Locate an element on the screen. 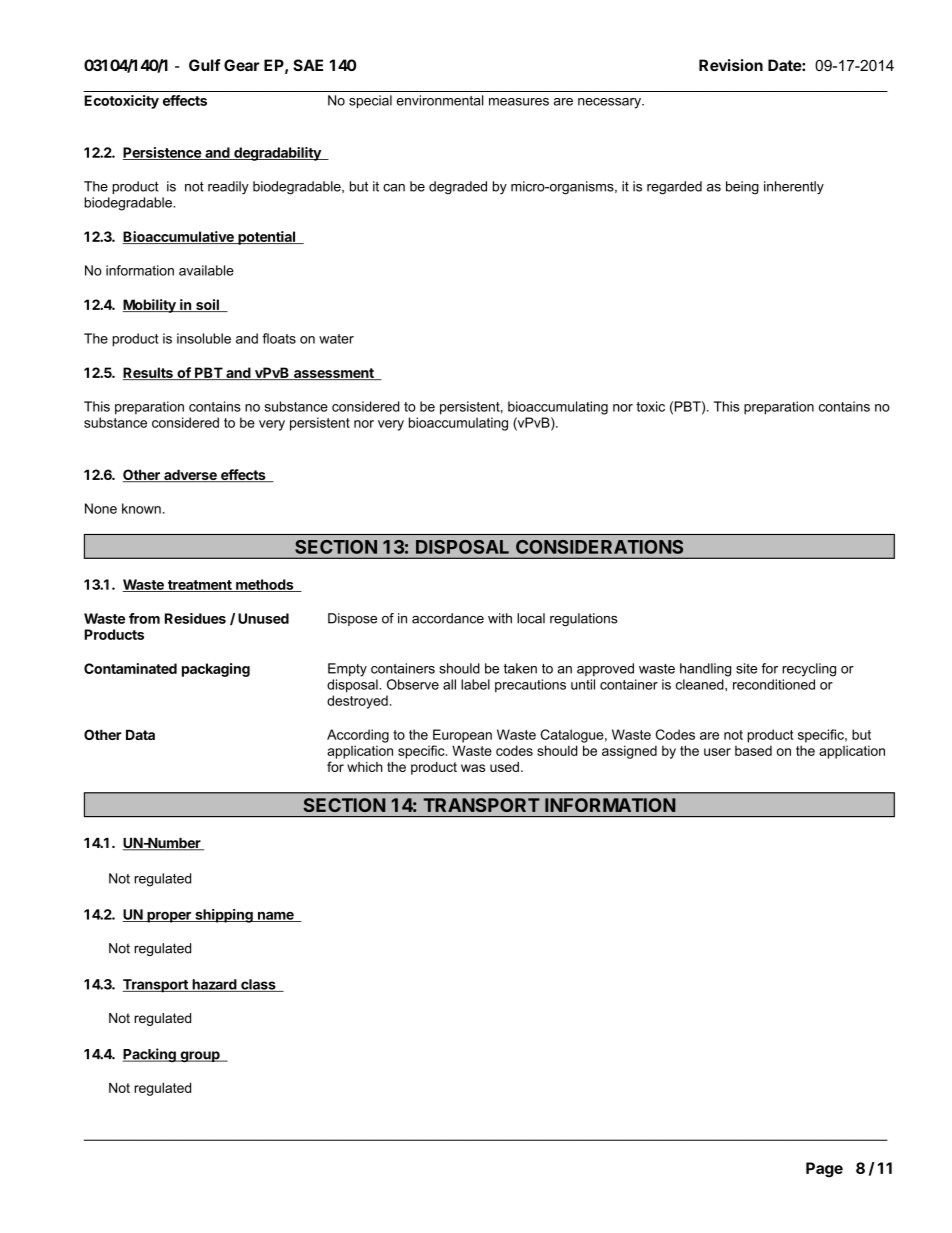 Image resolution: width=952 pixels, height=1233 pixels. Gulf is located at coordinates (205, 65).
